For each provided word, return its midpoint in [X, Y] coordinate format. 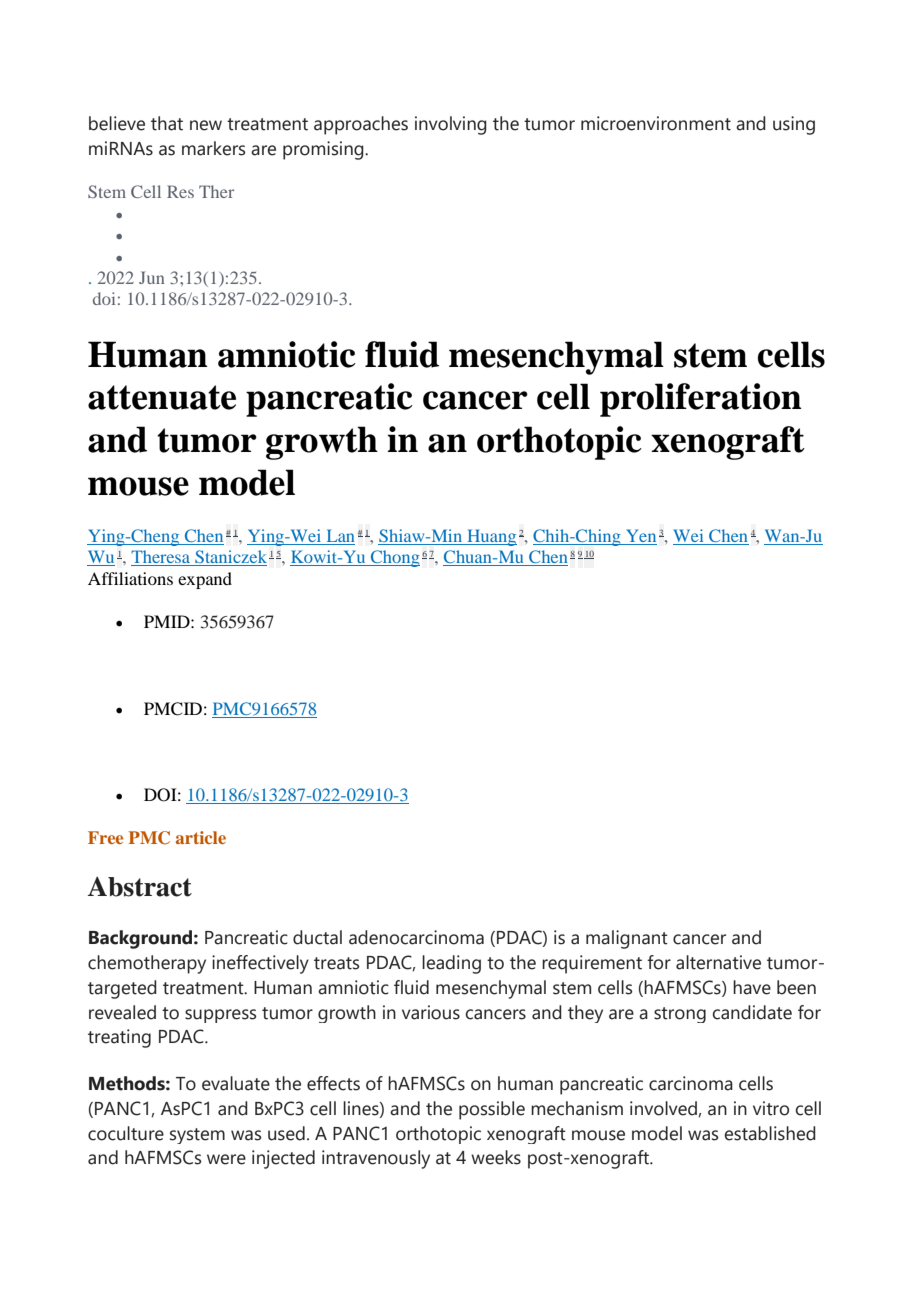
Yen [641, 535]
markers [213, 148]
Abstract [140, 887]
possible [492, 1110]
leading [451, 964]
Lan [341, 535]
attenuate [162, 397]
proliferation [701, 400]
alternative [718, 962]
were [226, 1159]
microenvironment [656, 123]
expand [205, 580]
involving [451, 125]
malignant [627, 939]
